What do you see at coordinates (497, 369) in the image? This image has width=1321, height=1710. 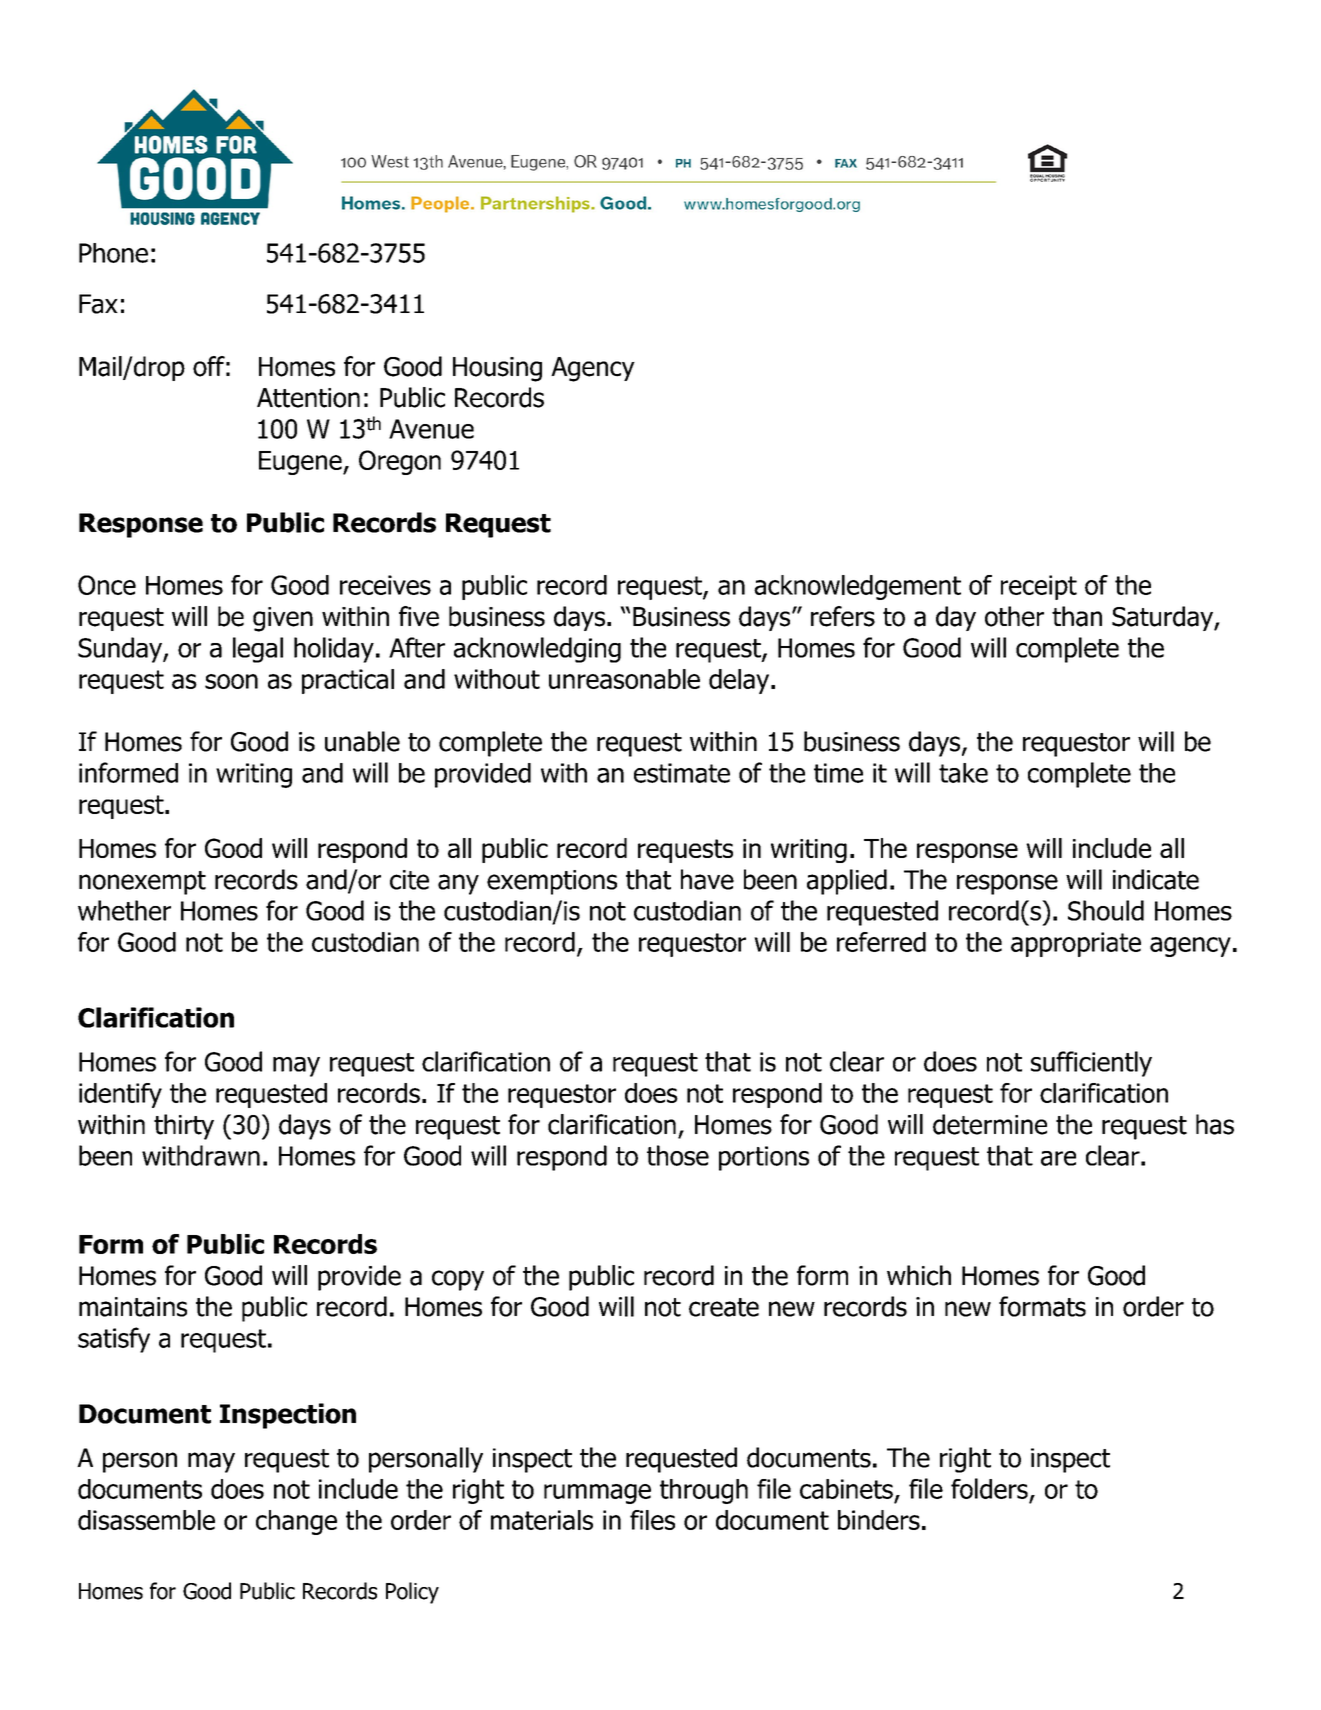 I see `Housing` at bounding box center [497, 369].
